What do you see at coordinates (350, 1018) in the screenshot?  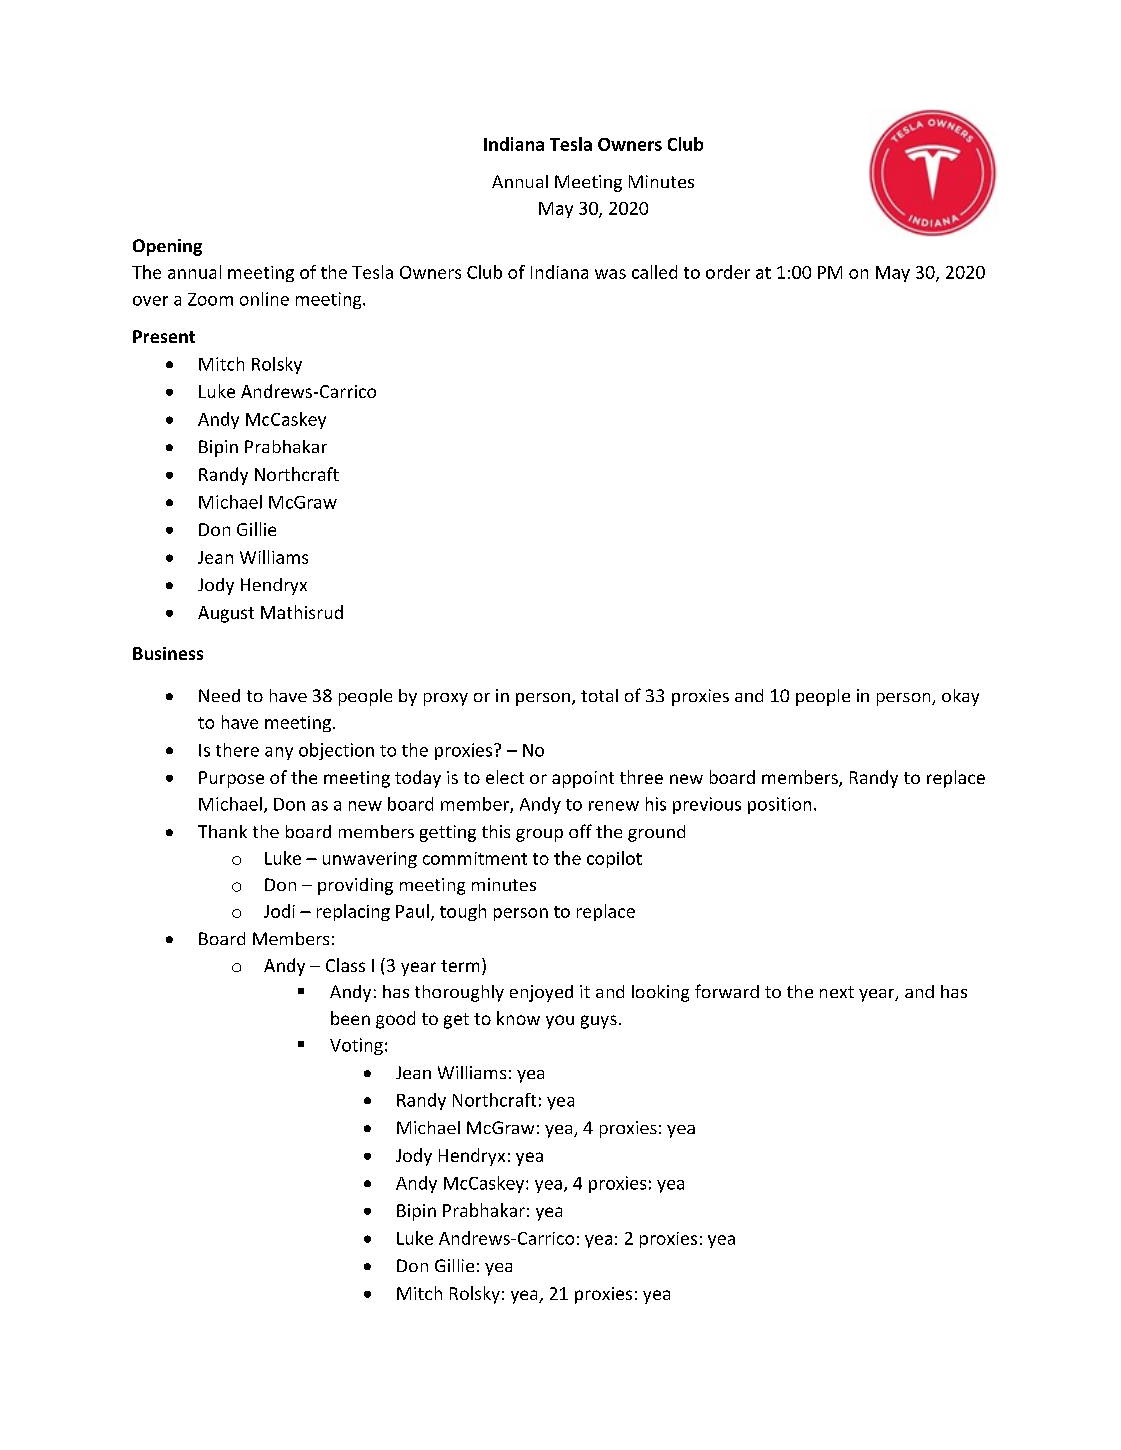 I see `been` at bounding box center [350, 1018].
